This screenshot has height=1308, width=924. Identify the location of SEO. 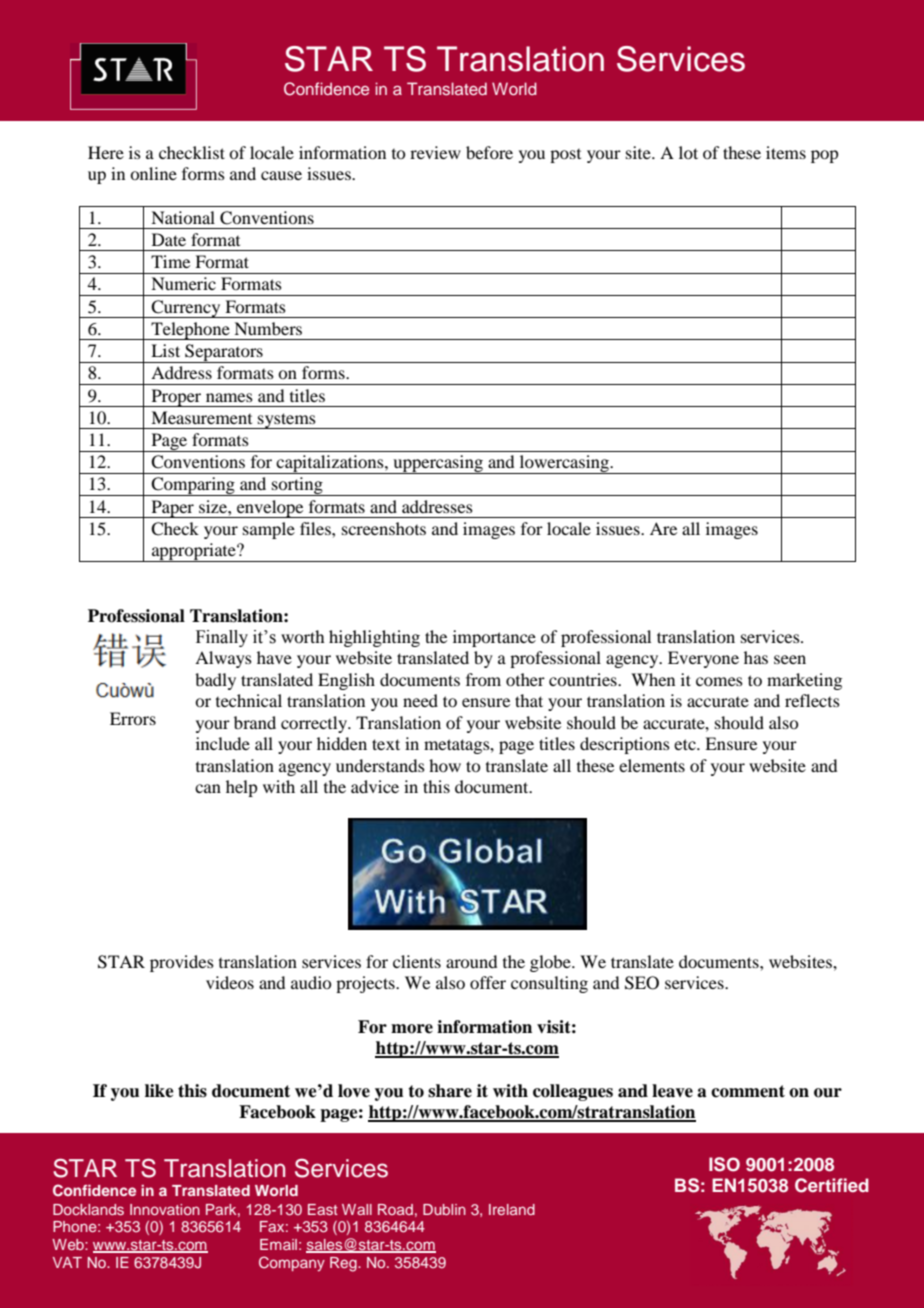
(642, 983).
